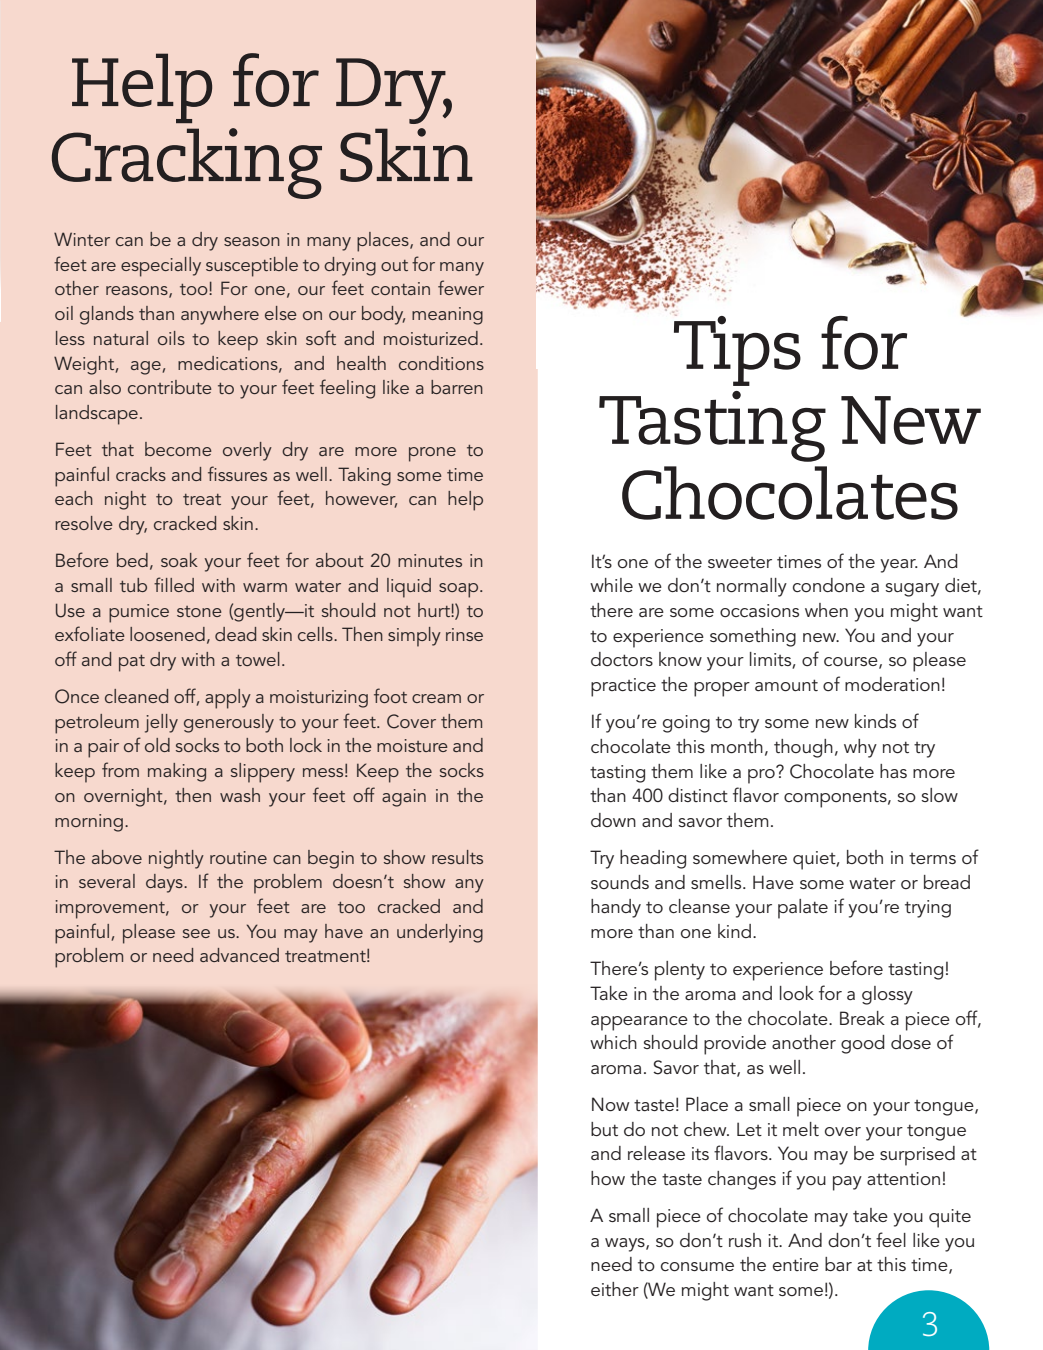 The width and height of the screenshot is (1043, 1350). I want to click on year, so click(899, 566).
